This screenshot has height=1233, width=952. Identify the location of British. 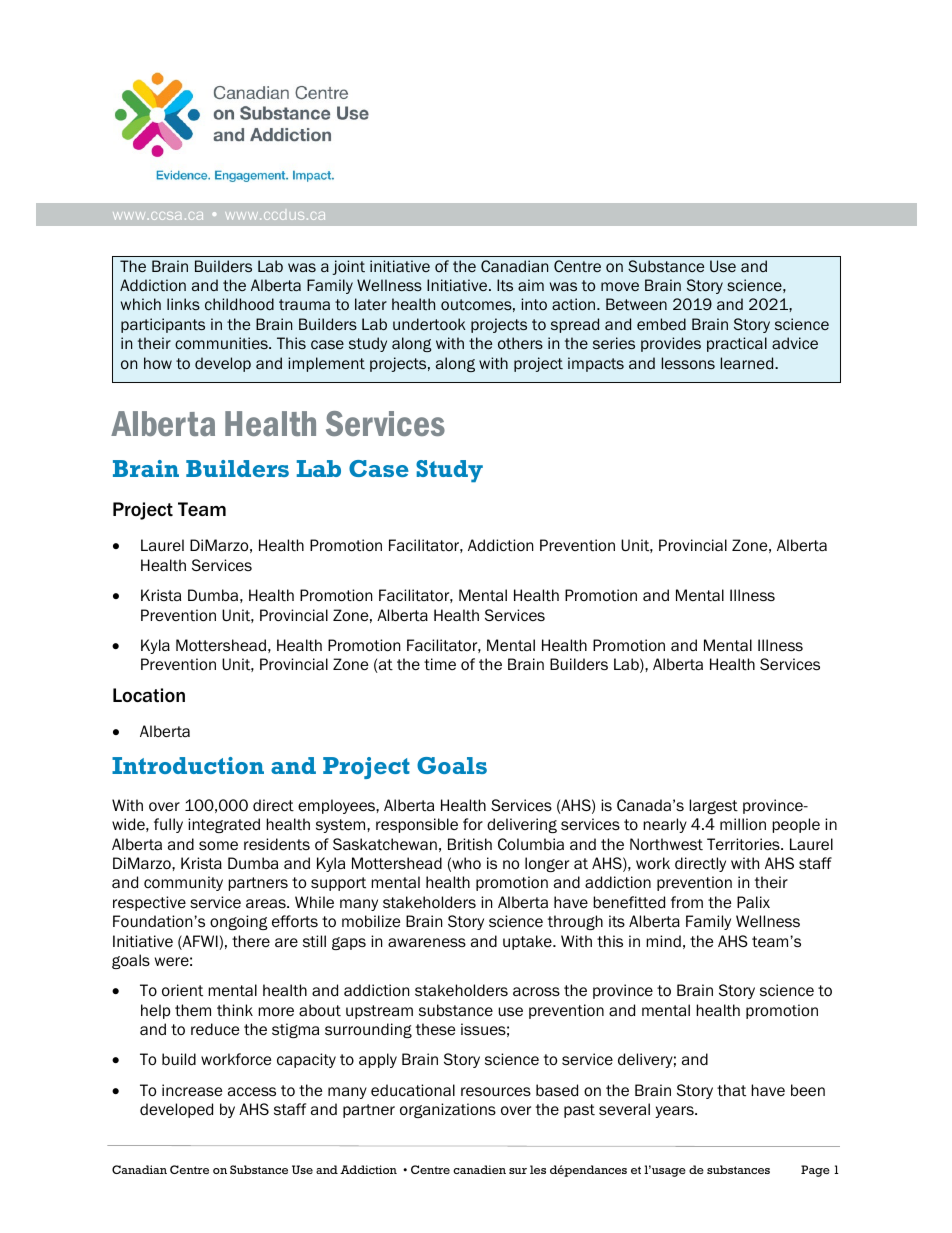
(470, 844).
